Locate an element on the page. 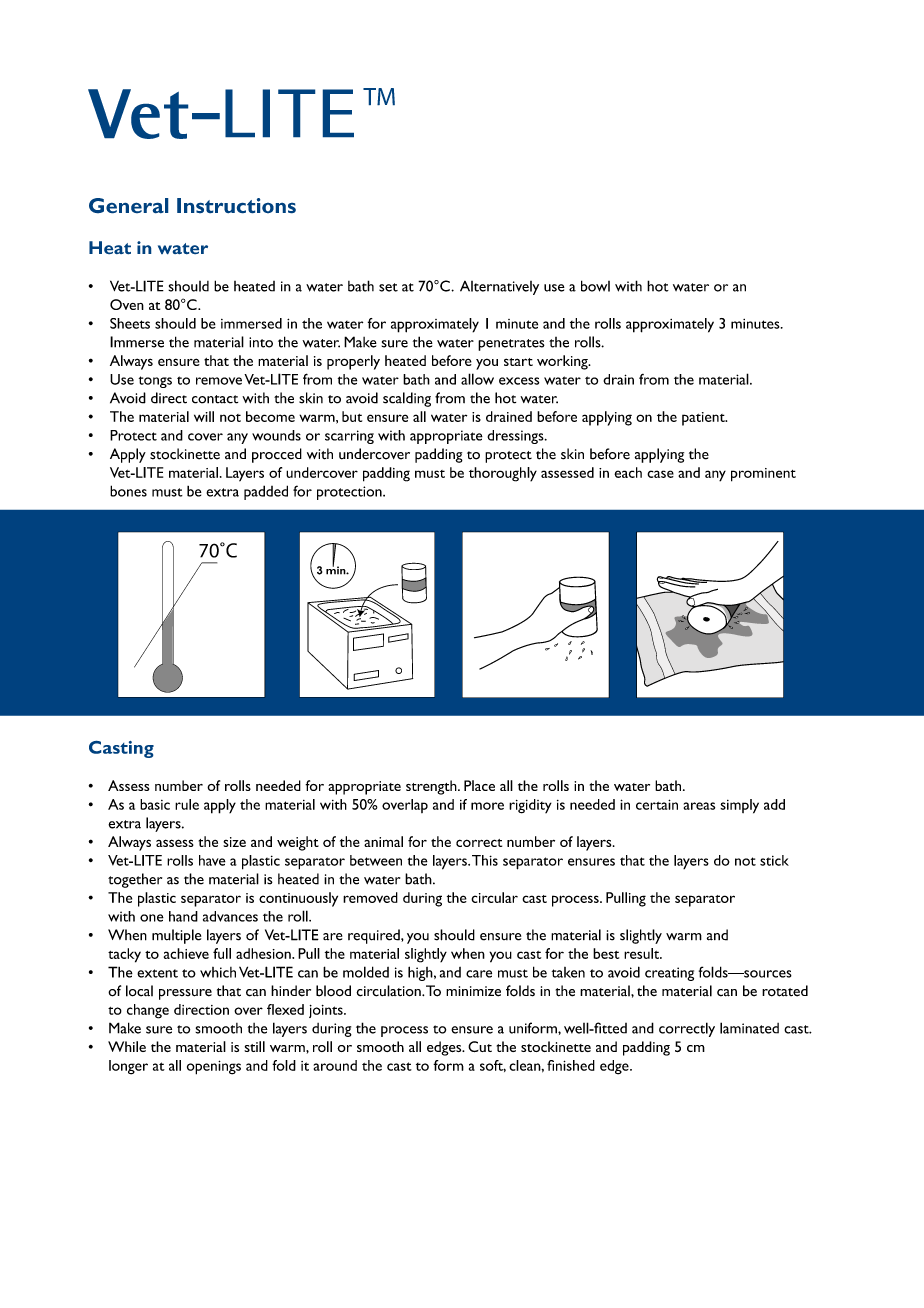 The height and width of the image is (1308, 924). Instructions is located at coordinates (236, 205).
